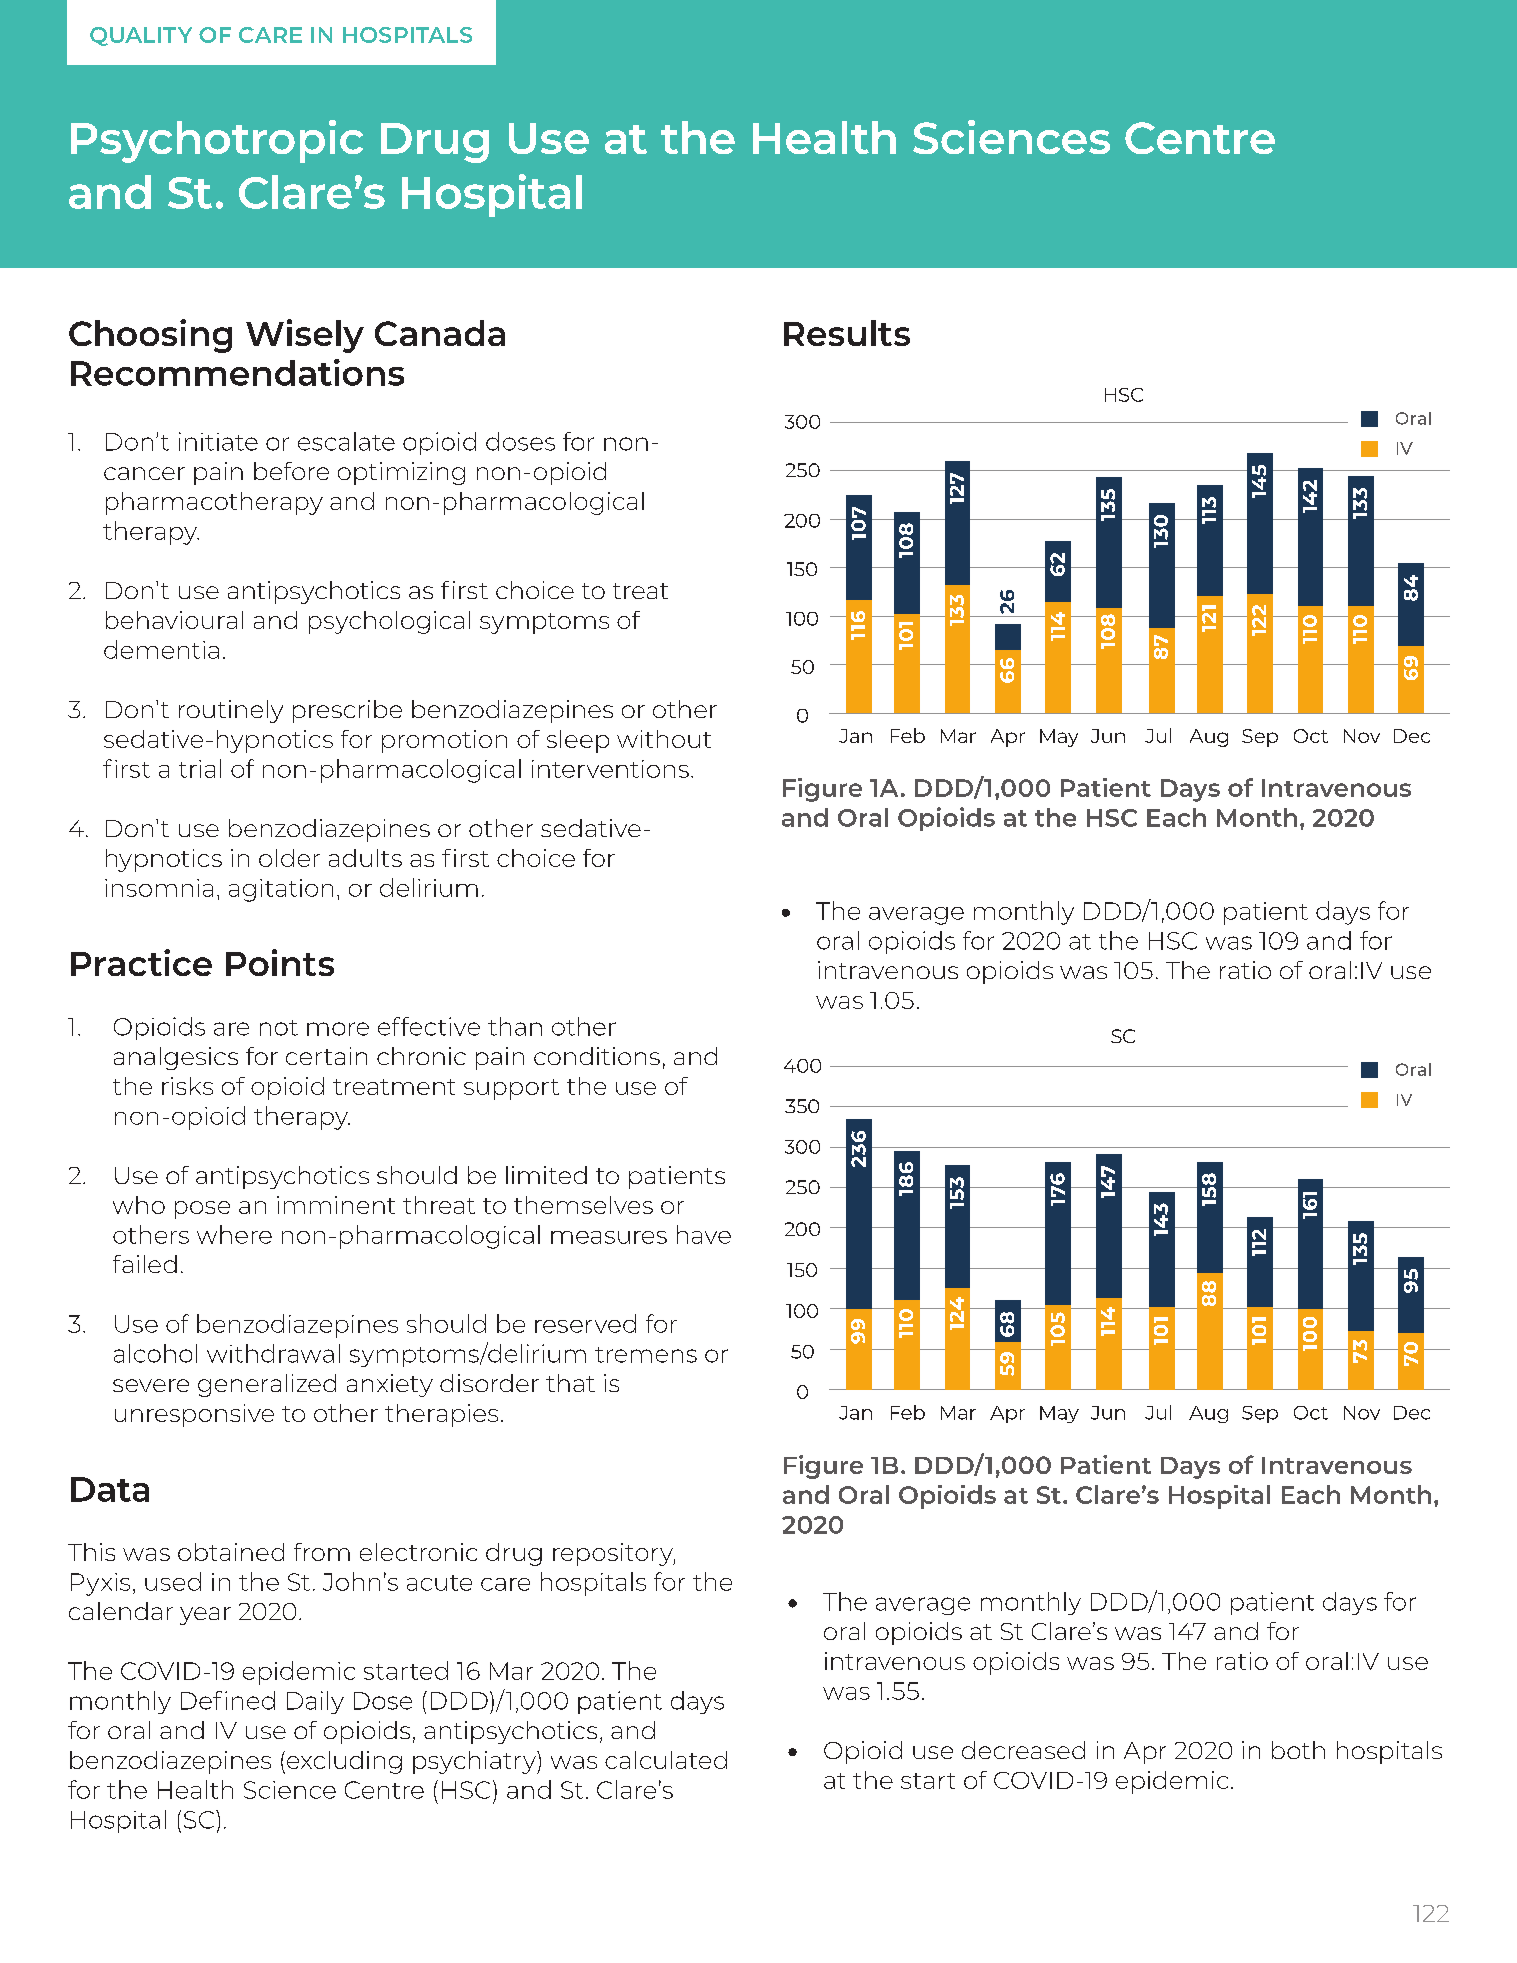 This page has height=1963, width=1517. What do you see at coordinates (597, 1056) in the page?
I see `conditions` at bounding box center [597, 1056].
